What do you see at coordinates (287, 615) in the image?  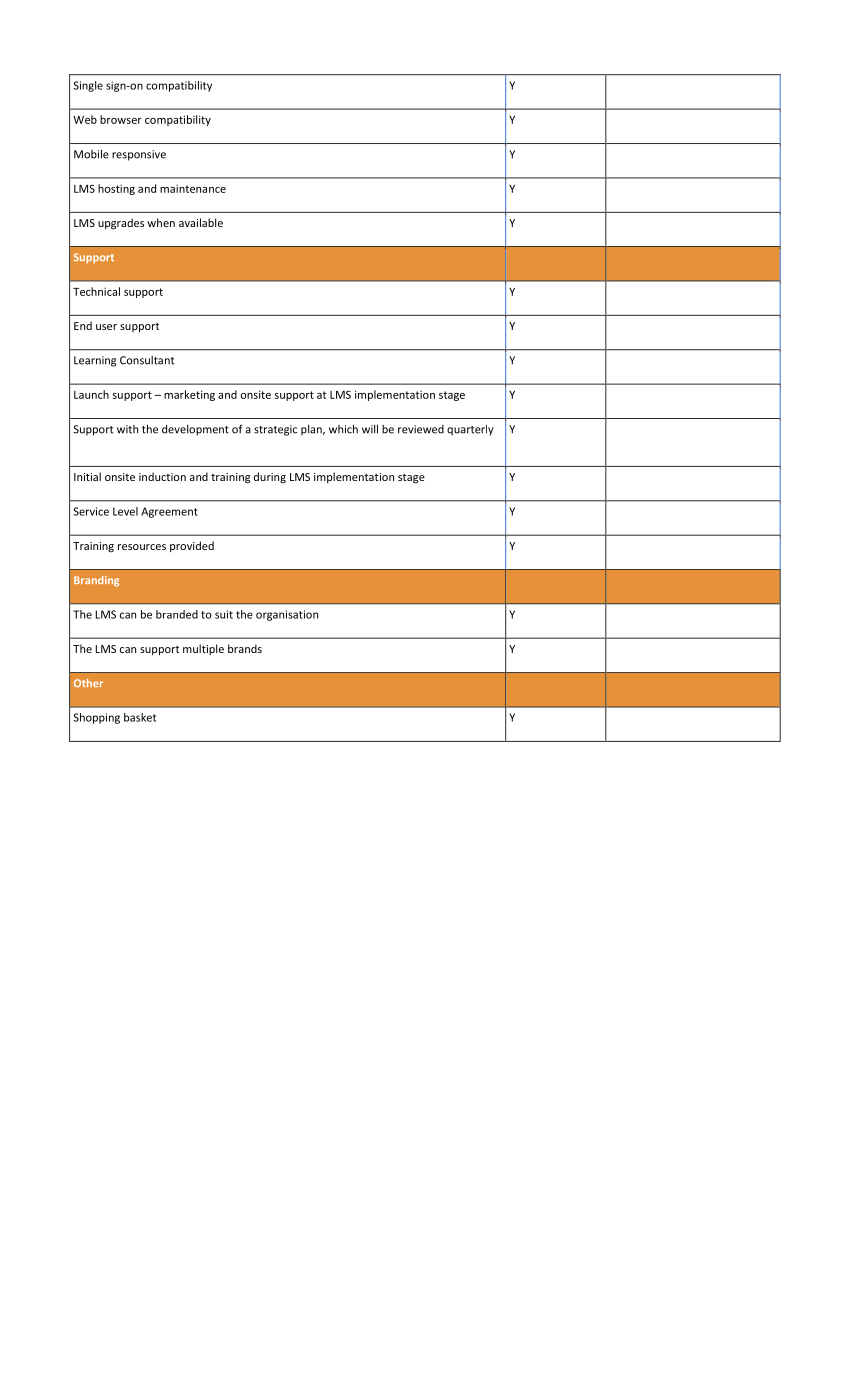 I see `organisation` at bounding box center [287, 615].
